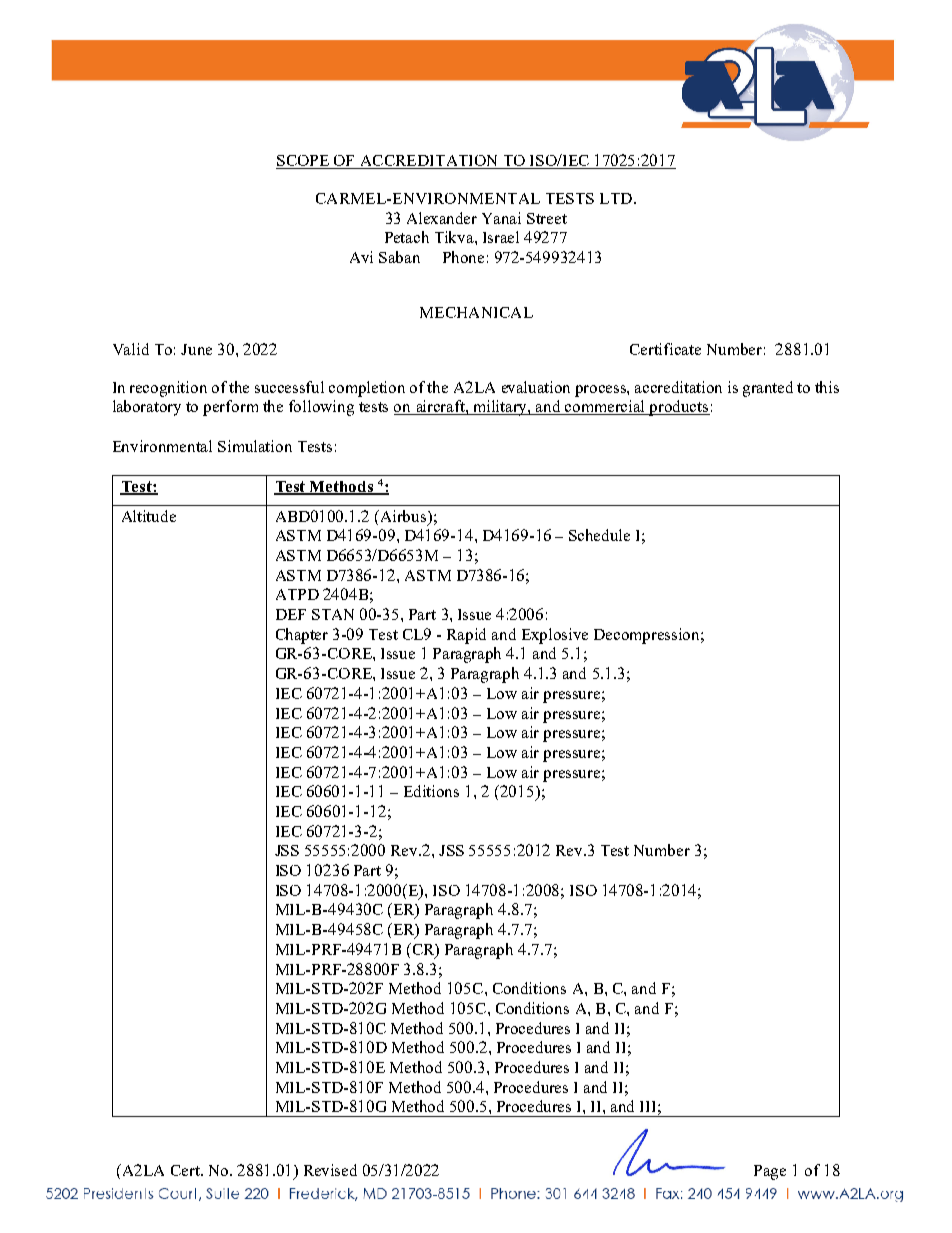 The image size is (952, 1233). What do you see at coordinates (442, 218) in the image?
I see `Alexander` at bounding box center [442, 218].
